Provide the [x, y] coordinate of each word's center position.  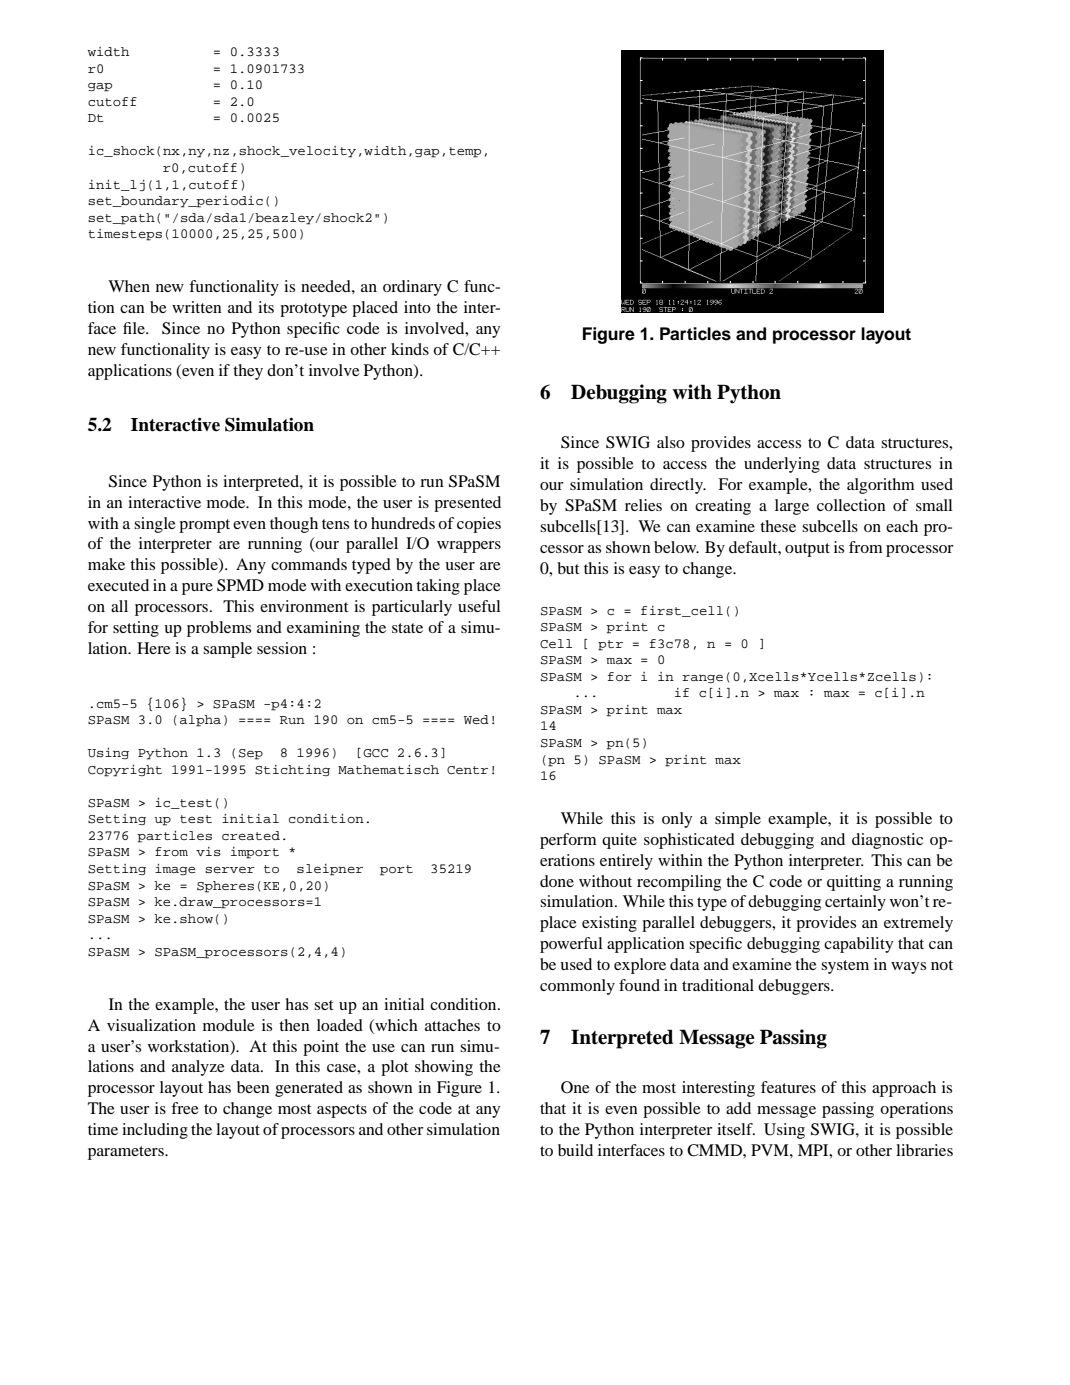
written [197, 307]
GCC [375, 753]
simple [738, 820]
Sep [251, 754]
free [185, 1108]
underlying [782, 465]
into [417, 307]
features [788, 1087]
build [575, 1150]
